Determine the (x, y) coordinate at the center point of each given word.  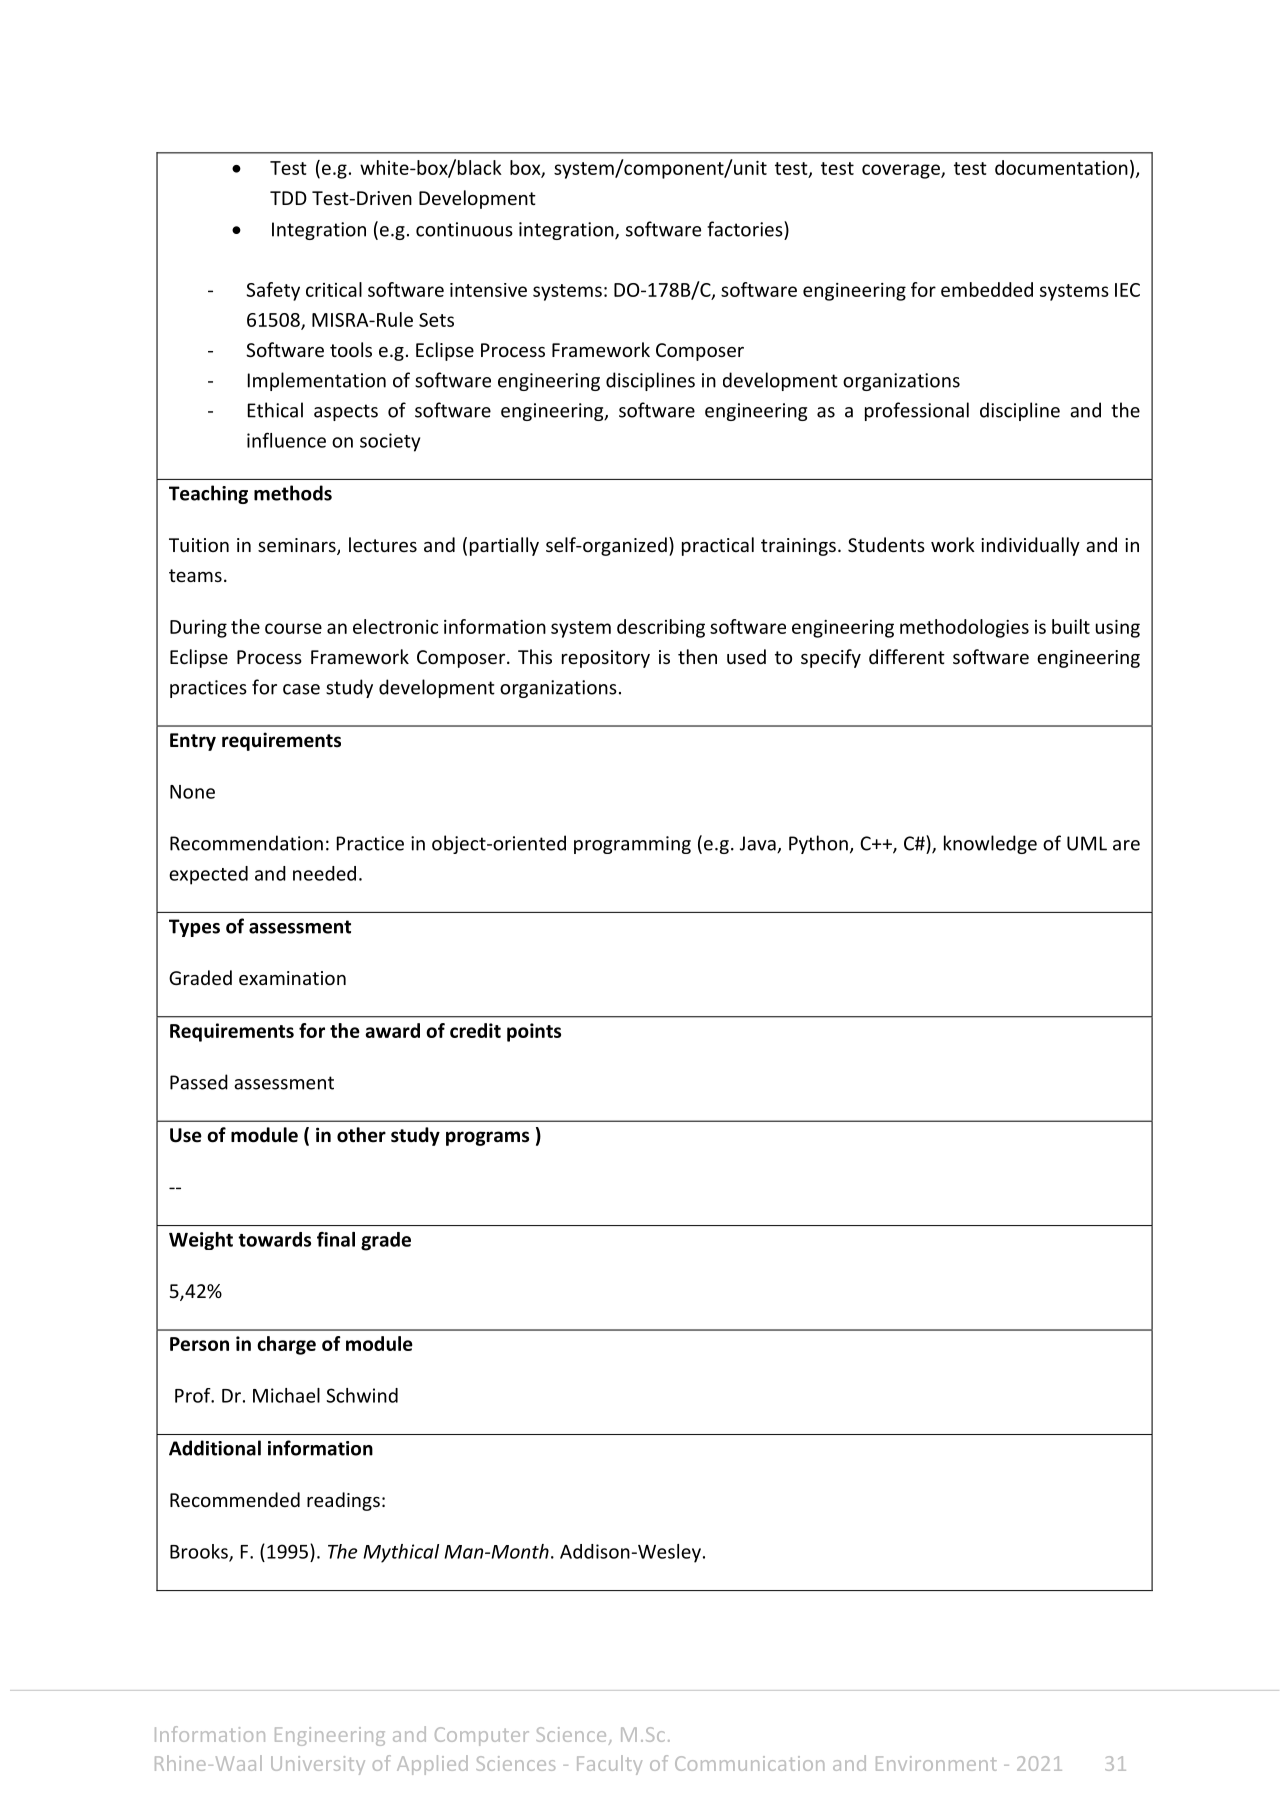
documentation (1061, 167)
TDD (288, 198)
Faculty (609, 1765)
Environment (936, 1763)
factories (746, 229)
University (318, 1765)
